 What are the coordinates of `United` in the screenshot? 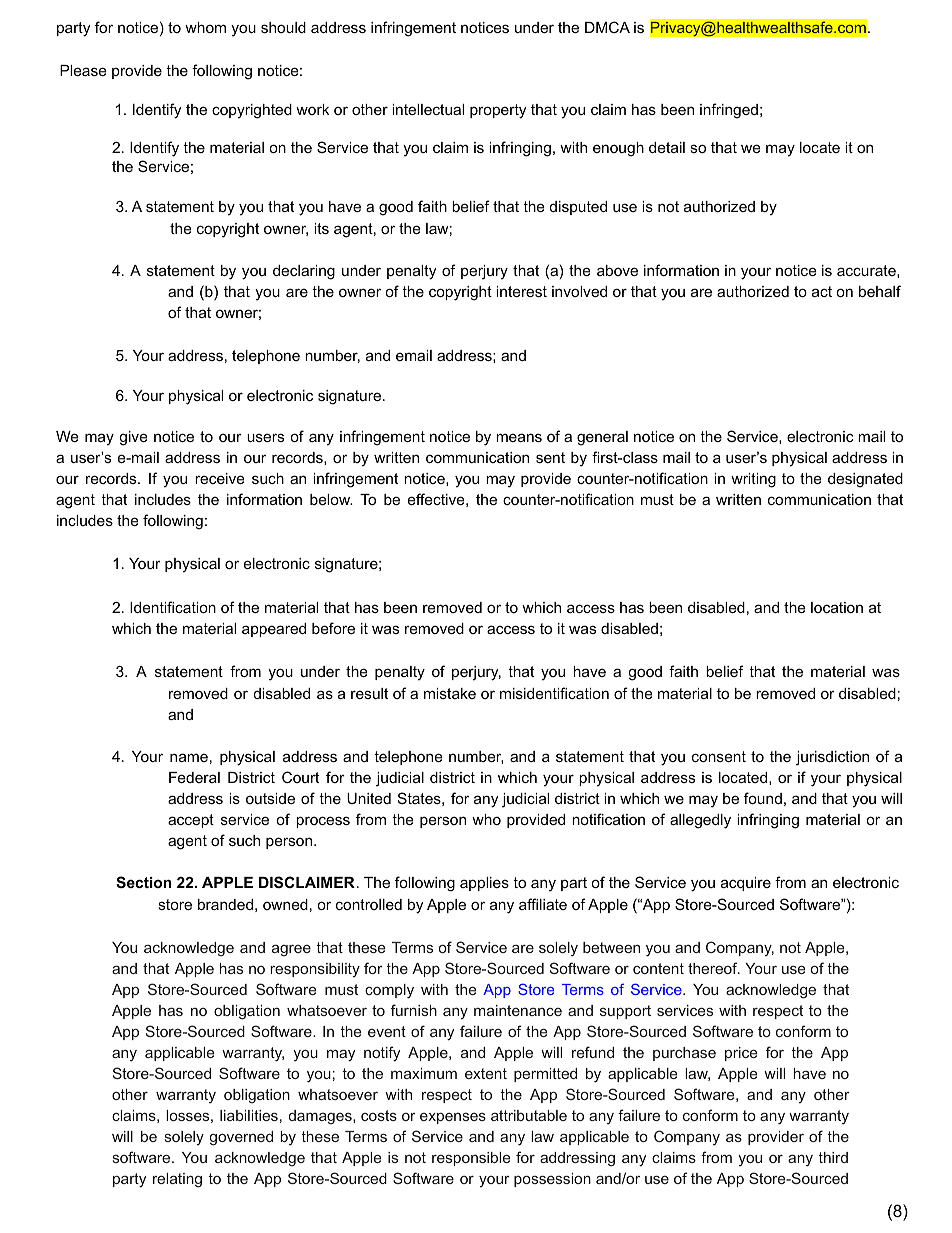 It's located at (369, 798).
